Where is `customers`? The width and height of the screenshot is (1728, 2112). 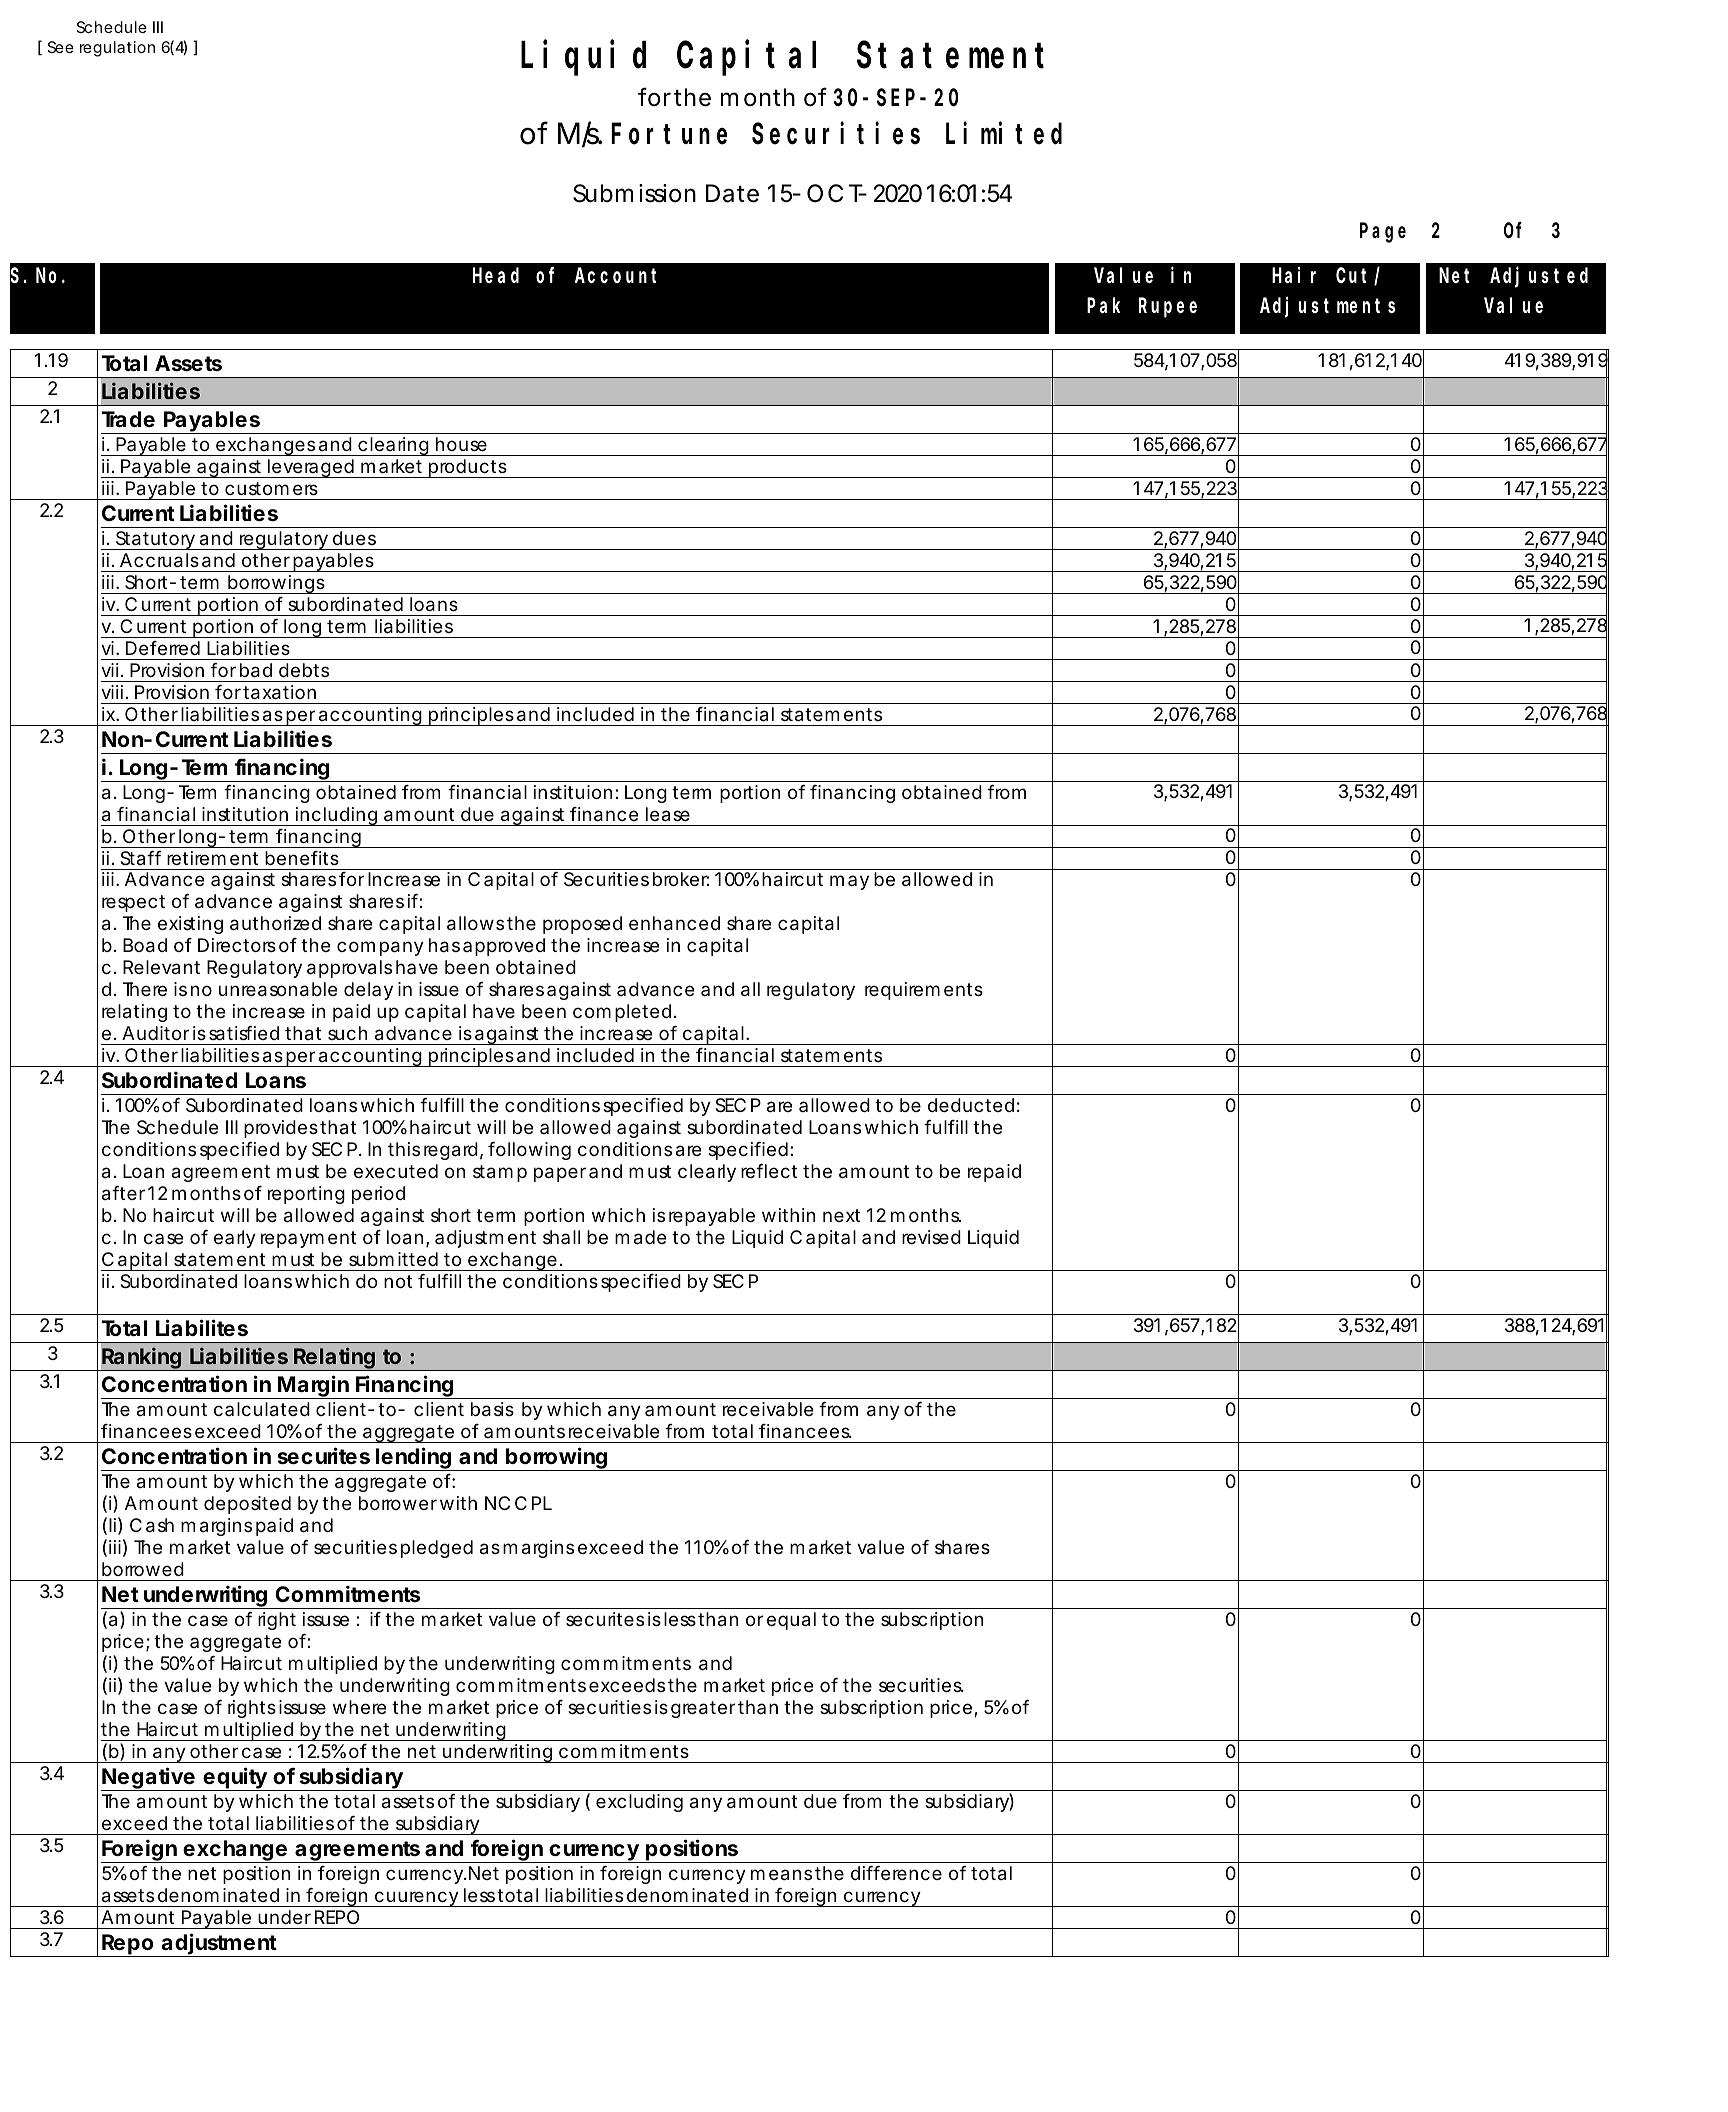
customers is located at coordinates (271, 488).
